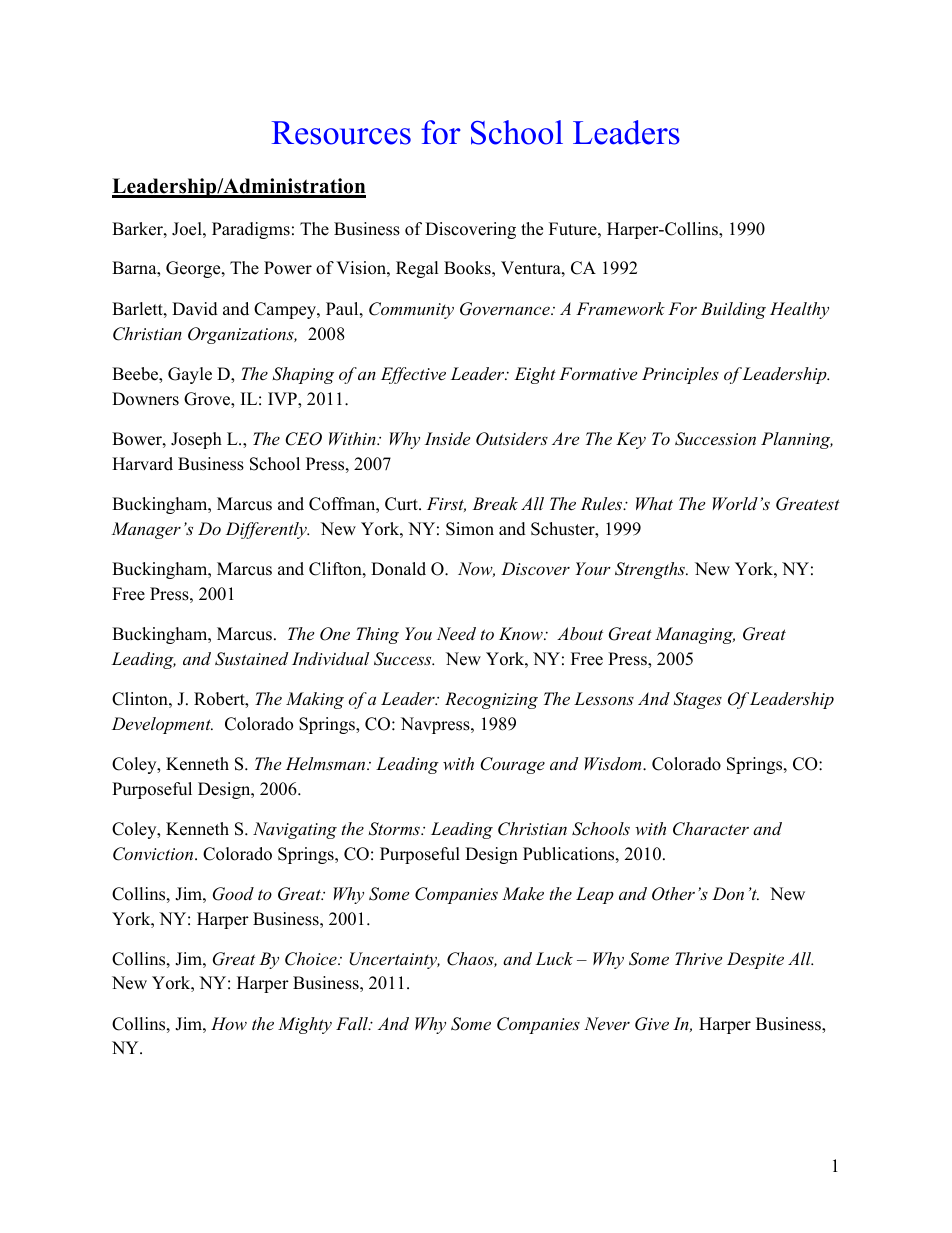  I want to click on Differently, so click(267, 530).
